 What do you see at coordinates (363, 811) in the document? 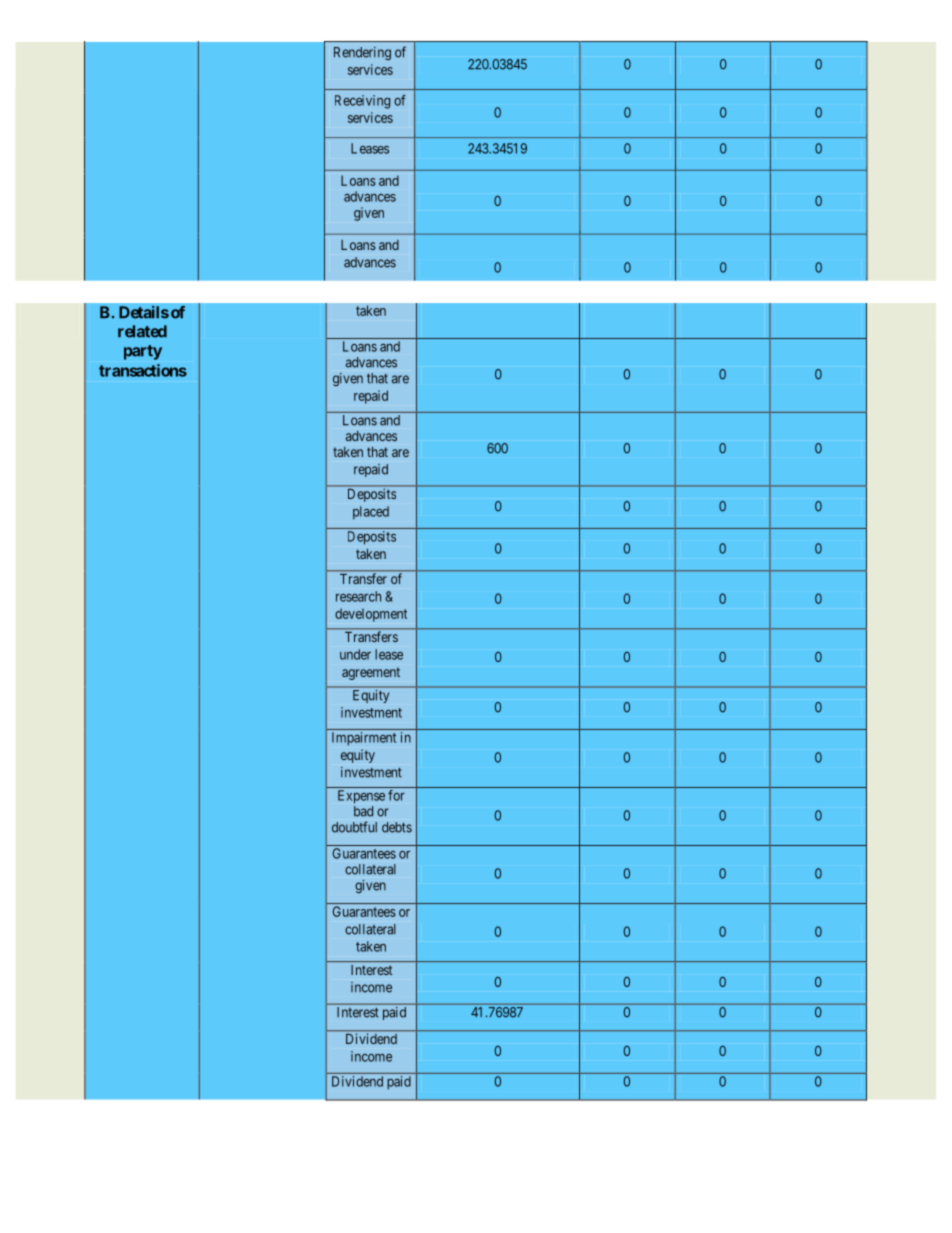
I see `bad` at bounding box center [363, 811].
